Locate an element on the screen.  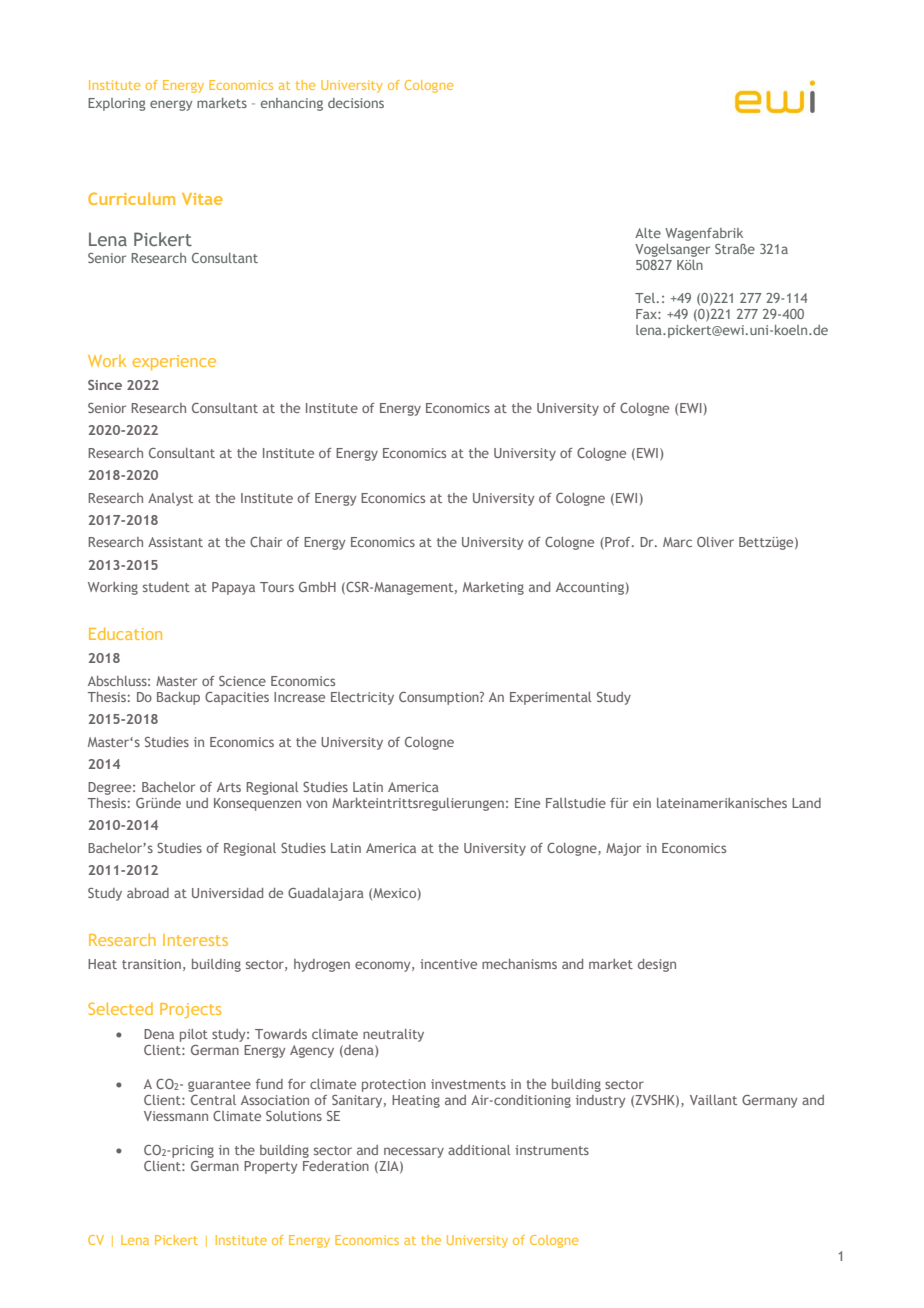
Exploring is located at coordinates (117, 104).
